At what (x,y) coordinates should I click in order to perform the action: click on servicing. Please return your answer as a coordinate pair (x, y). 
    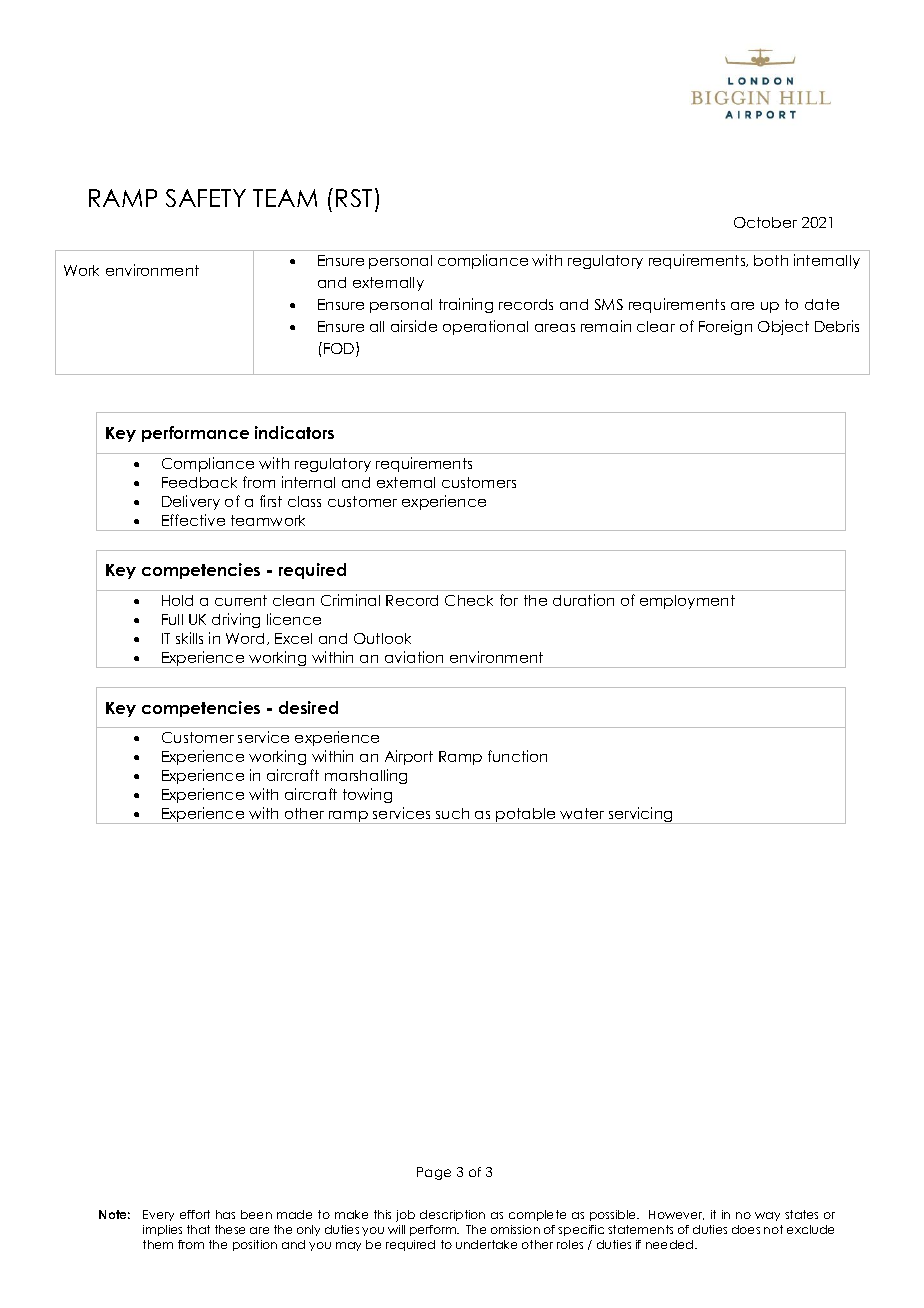
    Looking at the image, I should click on (640, 815).
